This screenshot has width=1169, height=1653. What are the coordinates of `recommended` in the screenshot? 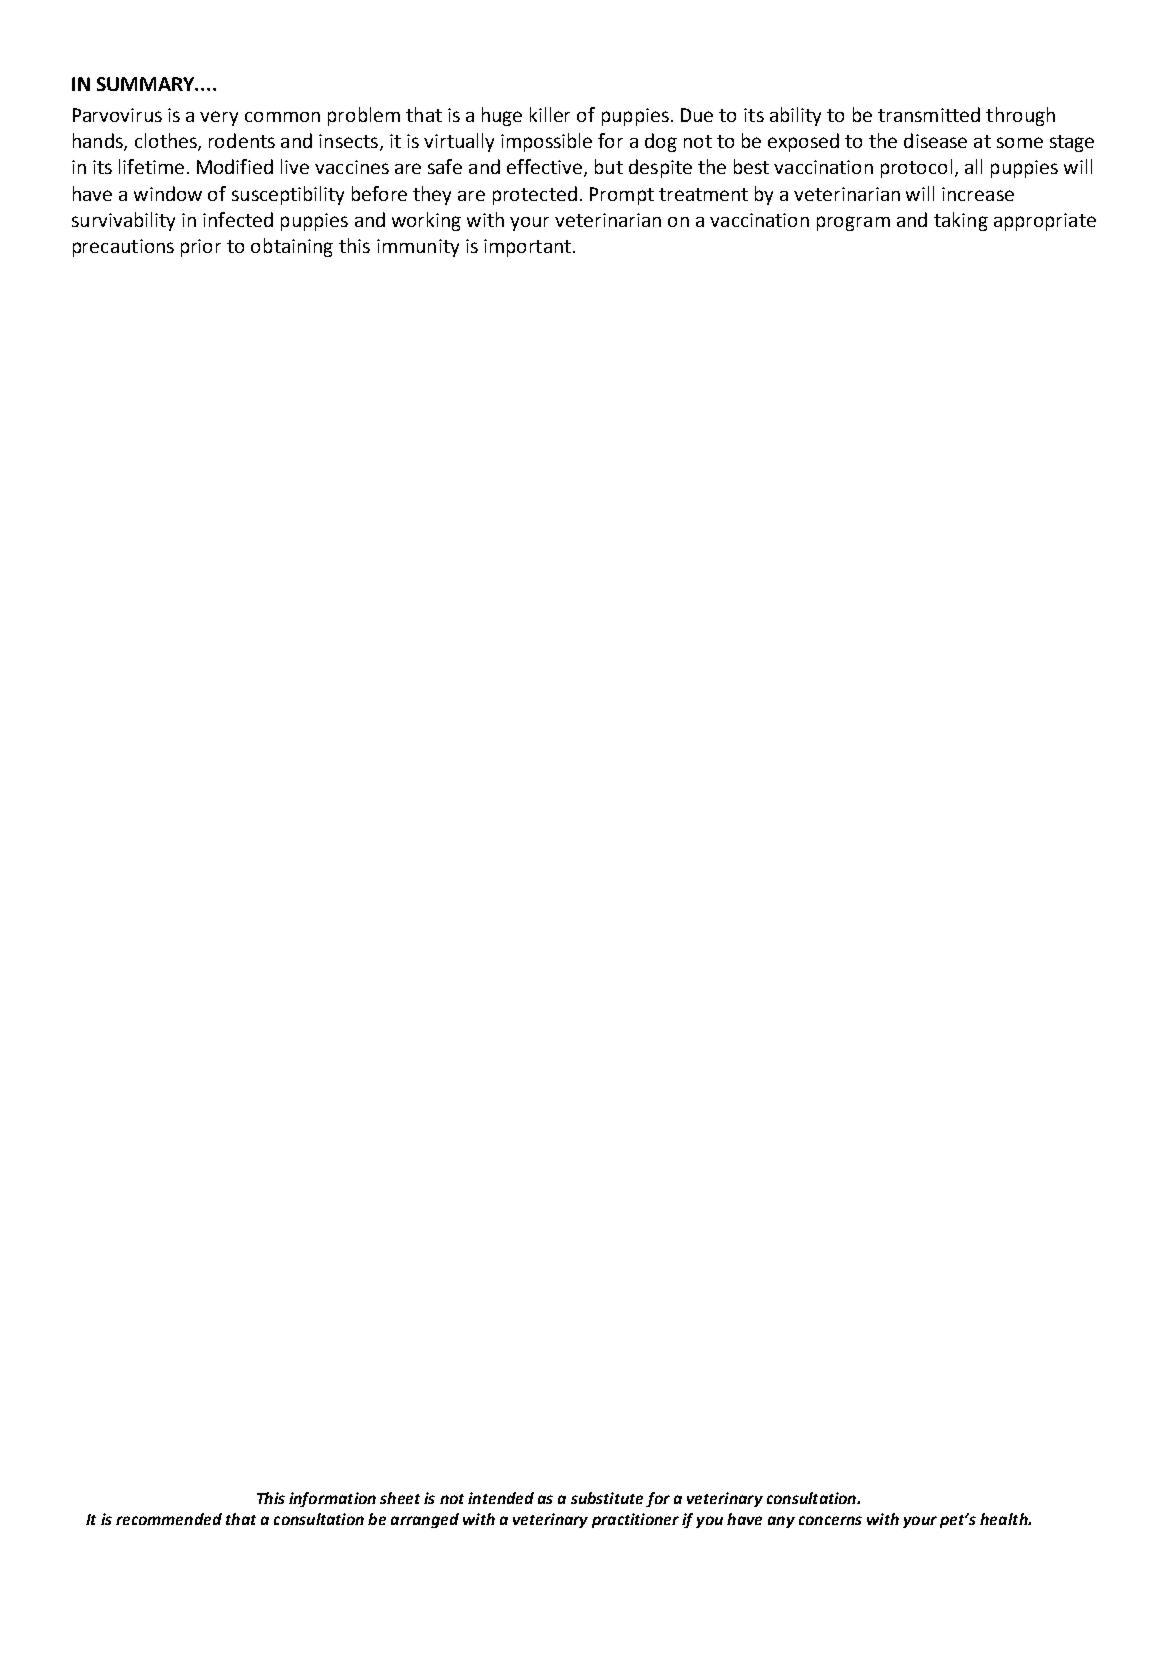 It's located at (169, 1519).
